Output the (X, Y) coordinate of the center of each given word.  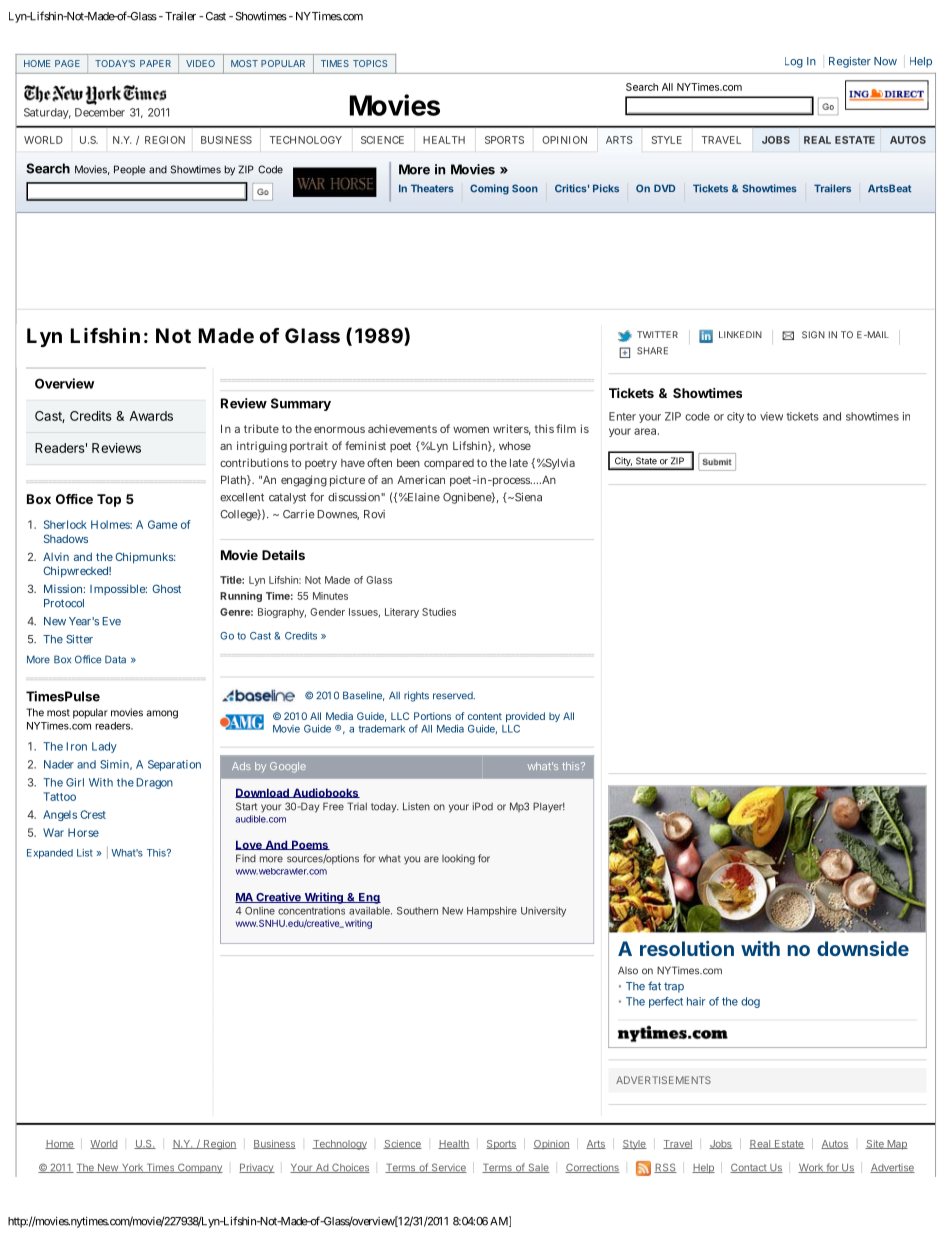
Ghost (166, 588)
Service (448, 1168)
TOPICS (370, 63)
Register (850, 62)
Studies (439, 612)
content (485, 716)
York (132, 1168)
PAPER (155, 63)
